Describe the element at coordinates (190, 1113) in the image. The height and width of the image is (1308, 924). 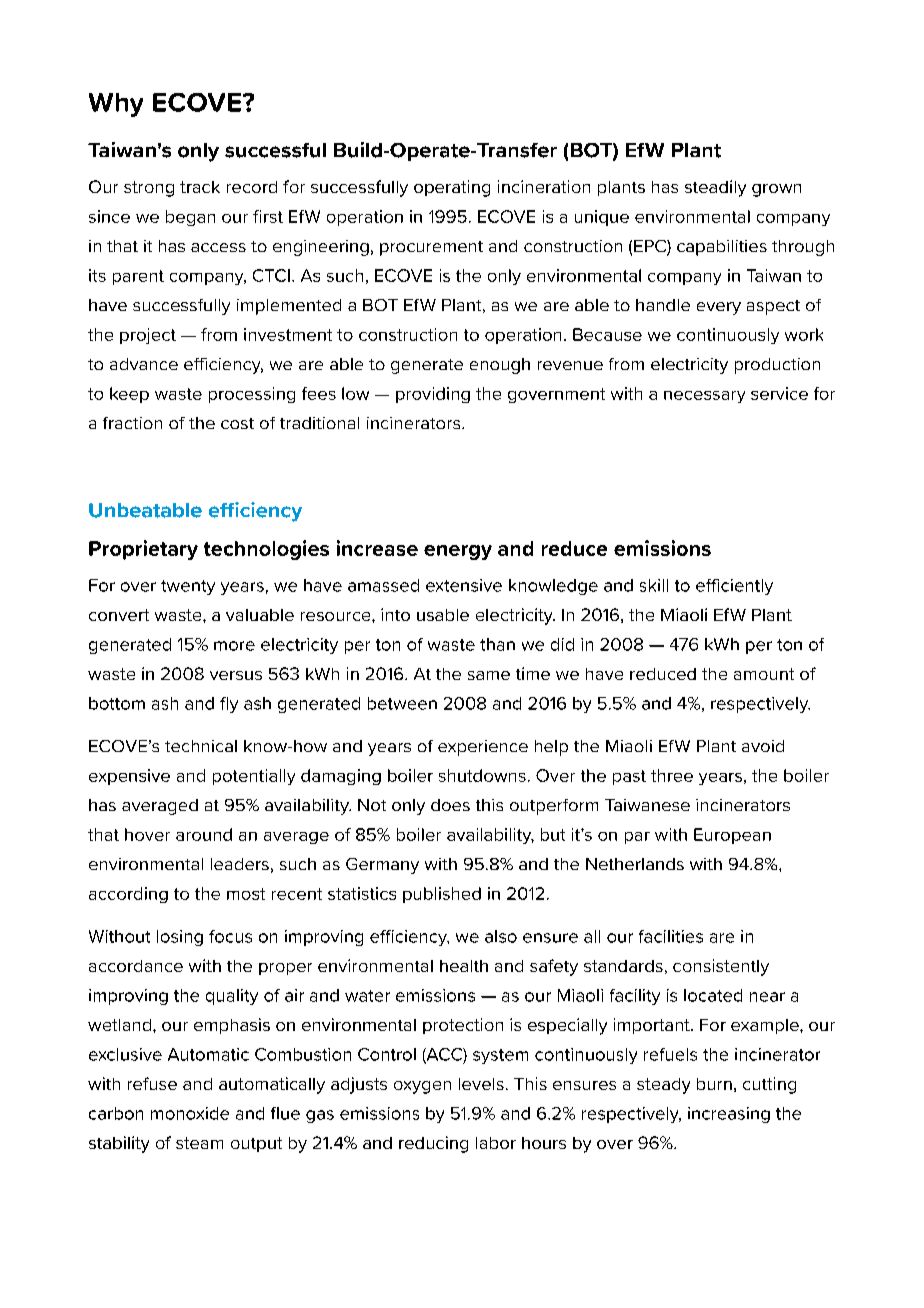
I see `monoxide` at that location.
